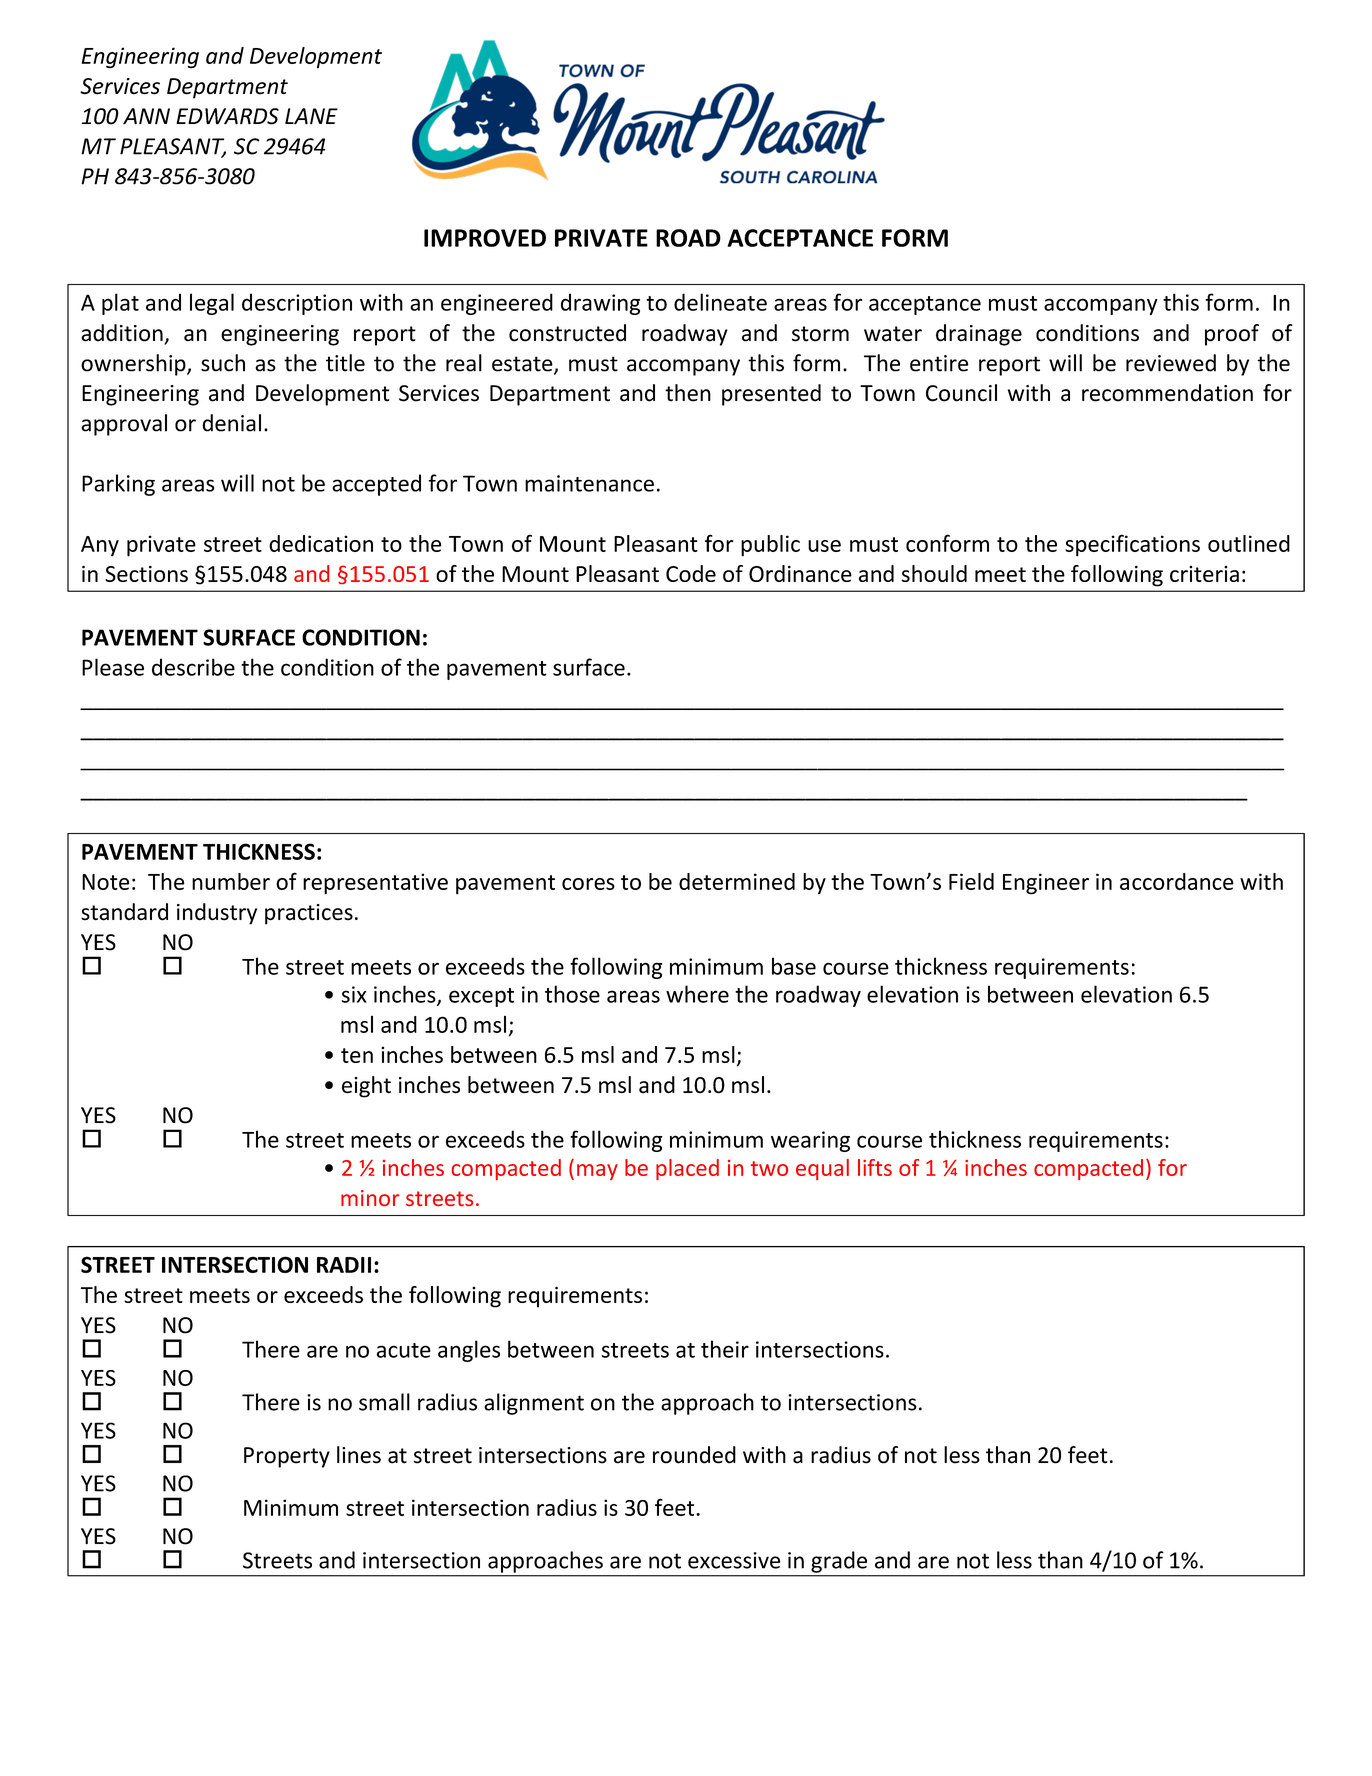 This document has height=1776, width=1372. What do you see at coordinates (1232, 335) in the document?
I see `proof` at bounding box center [1232, 335].
